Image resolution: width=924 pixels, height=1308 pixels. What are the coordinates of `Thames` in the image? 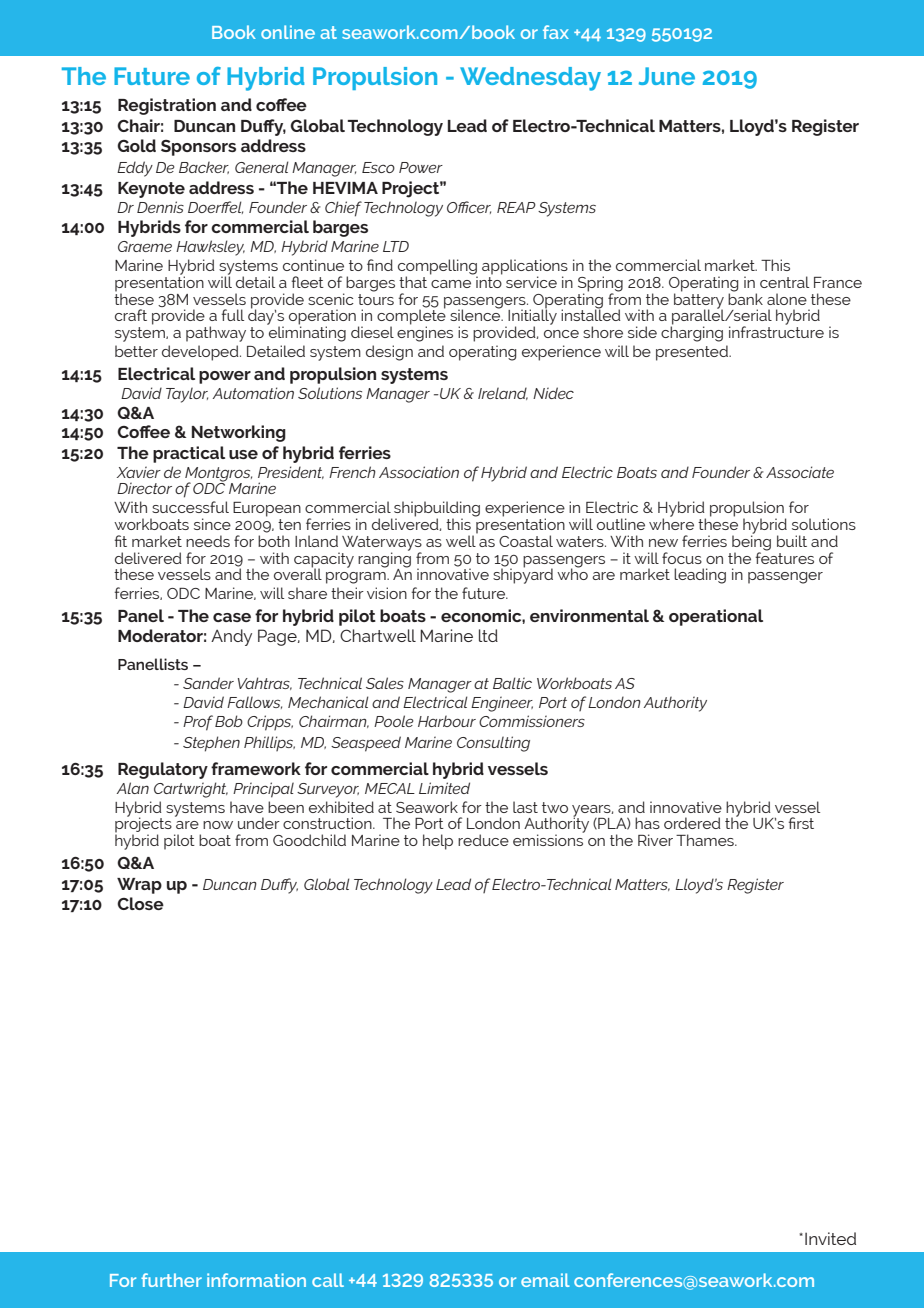 It's located at (706, 840).
